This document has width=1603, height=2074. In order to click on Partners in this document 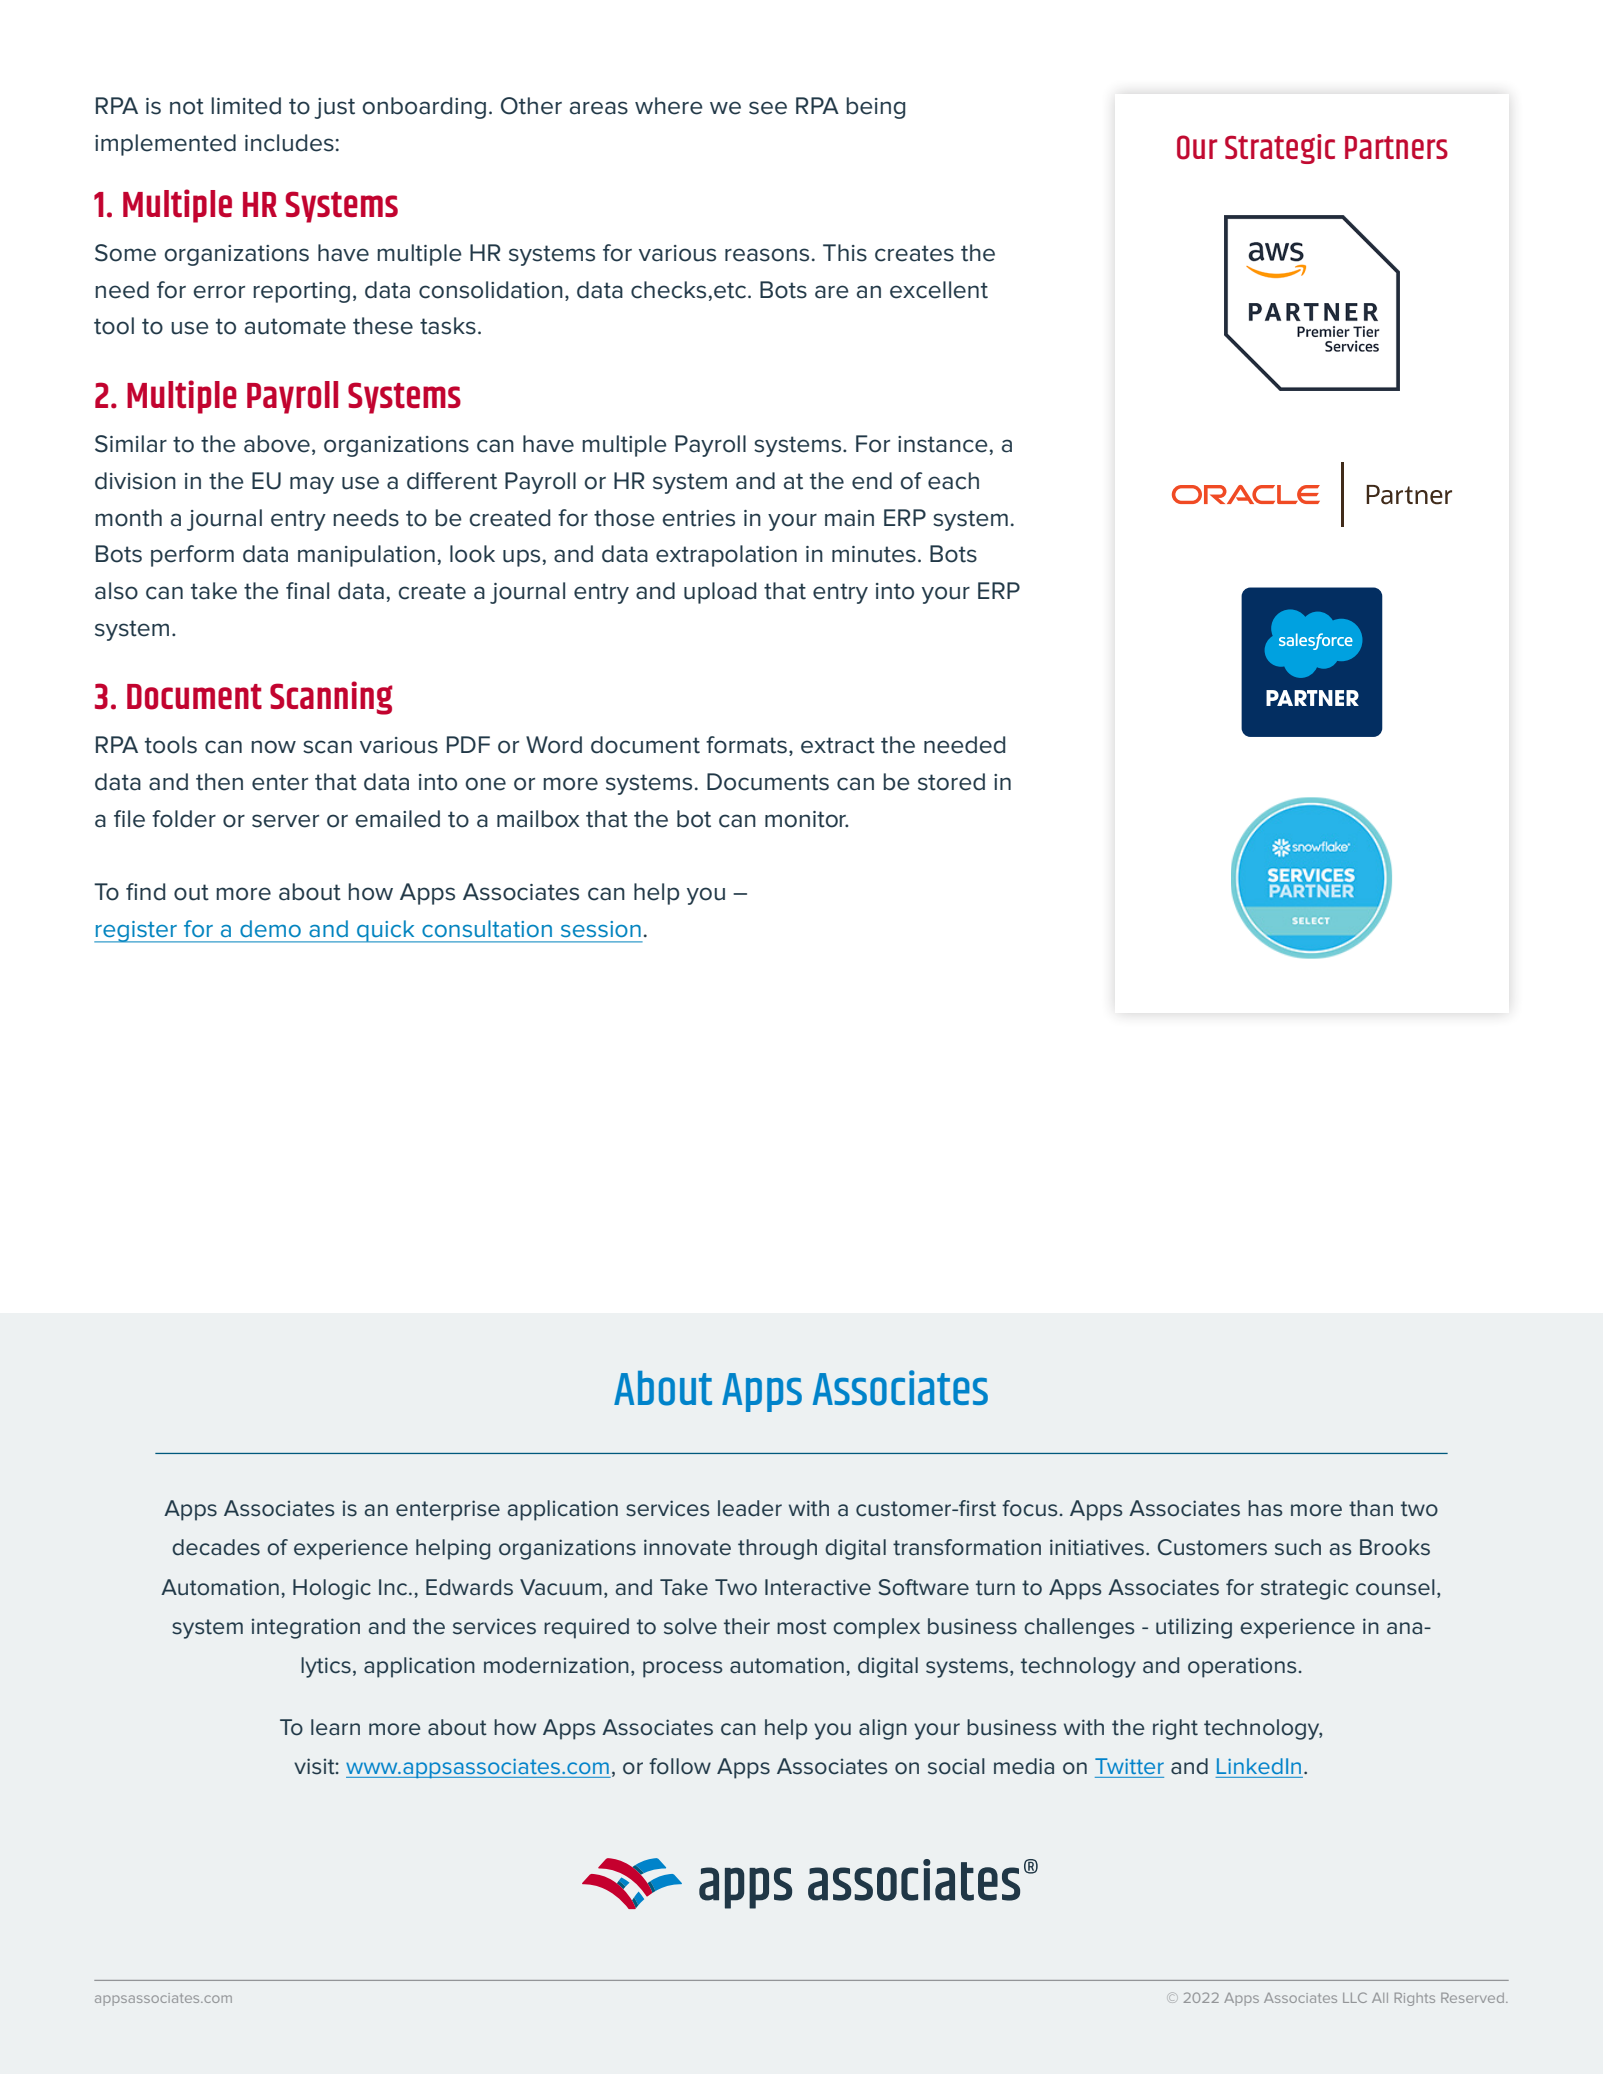, I will do `click(1396, 147)`.
